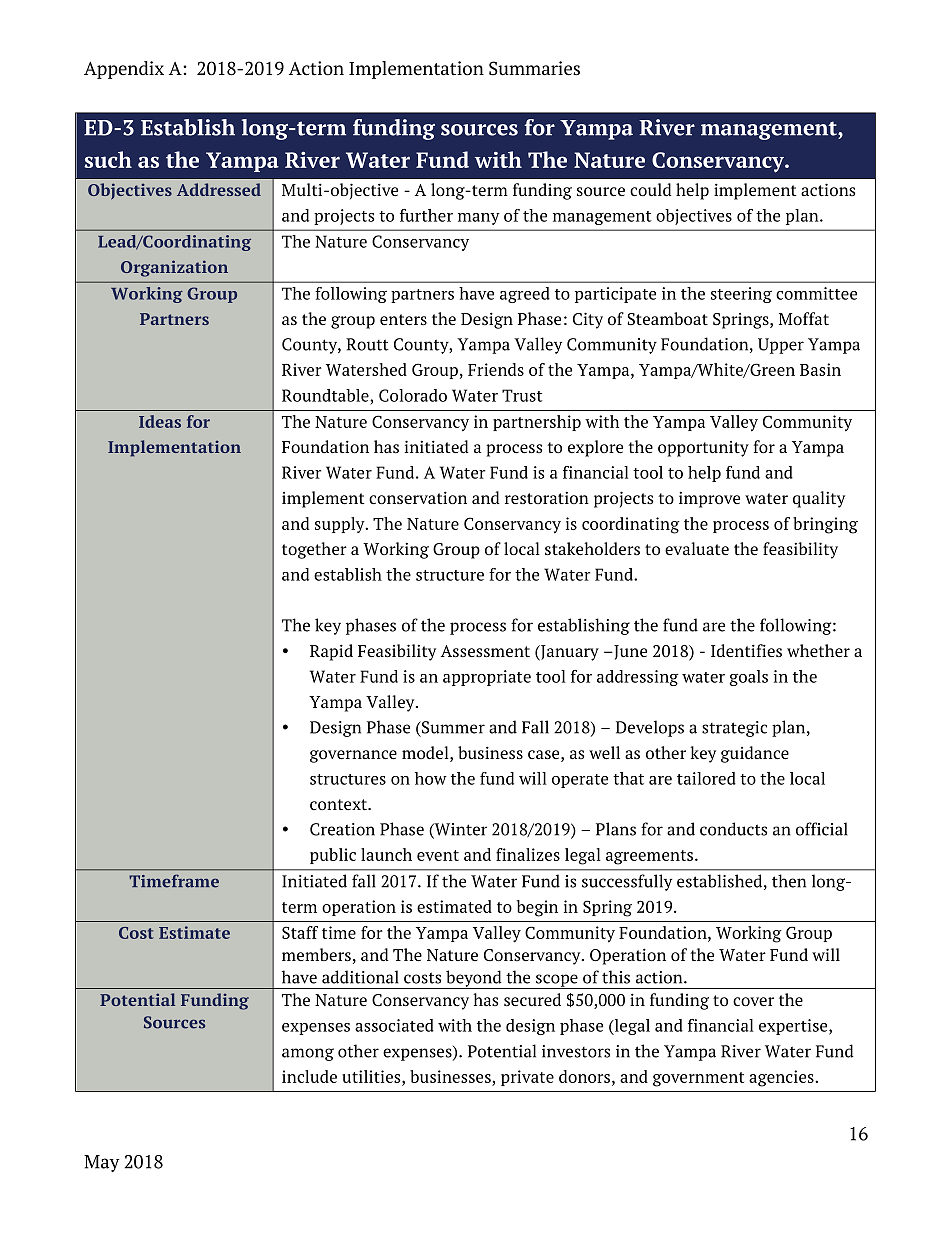 The width and height of the page is (952, 1233). I want to click on Appendix, so click(124, 70).
